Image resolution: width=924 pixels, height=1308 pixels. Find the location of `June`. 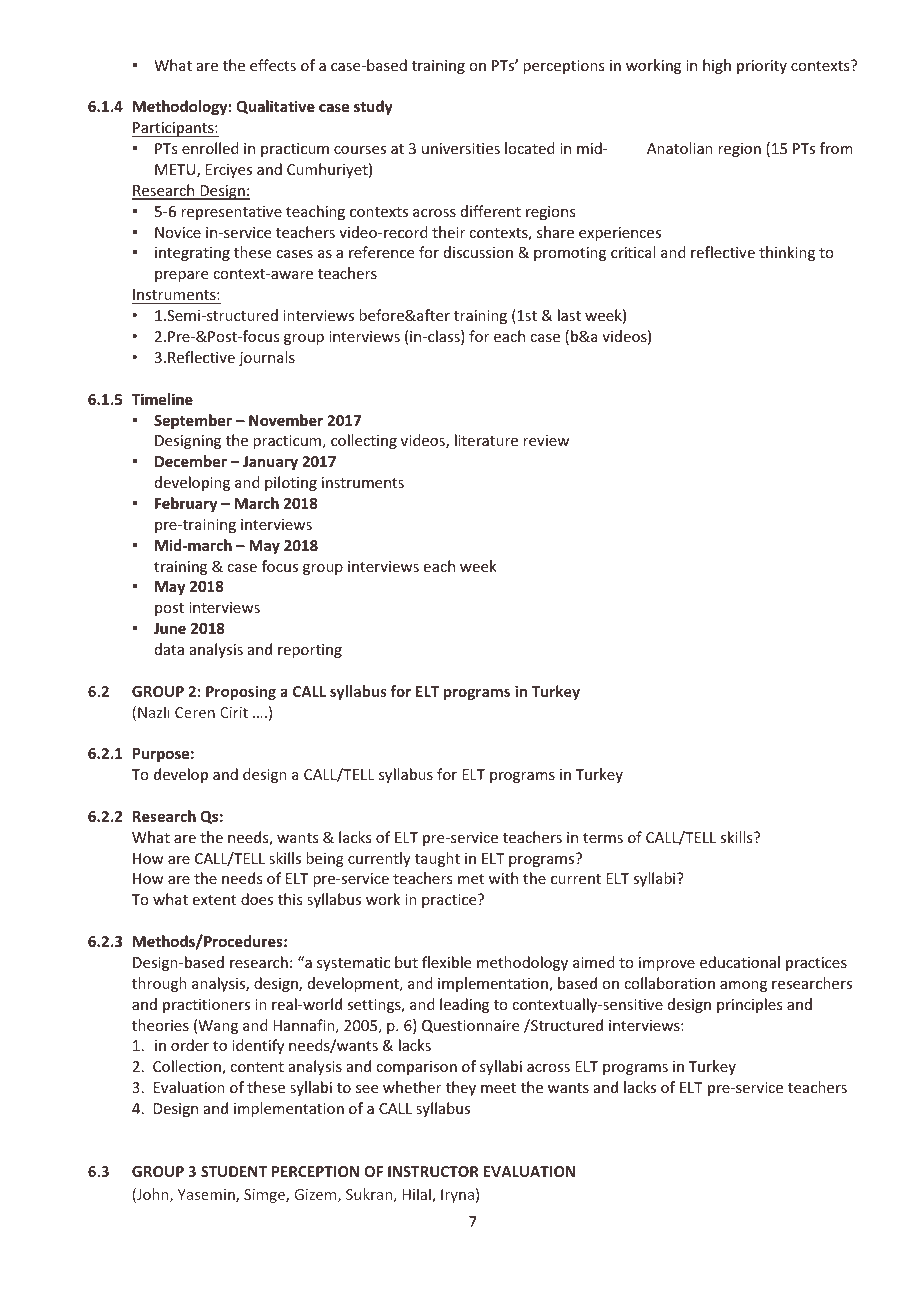

June is located at coordinates (170, 628).
